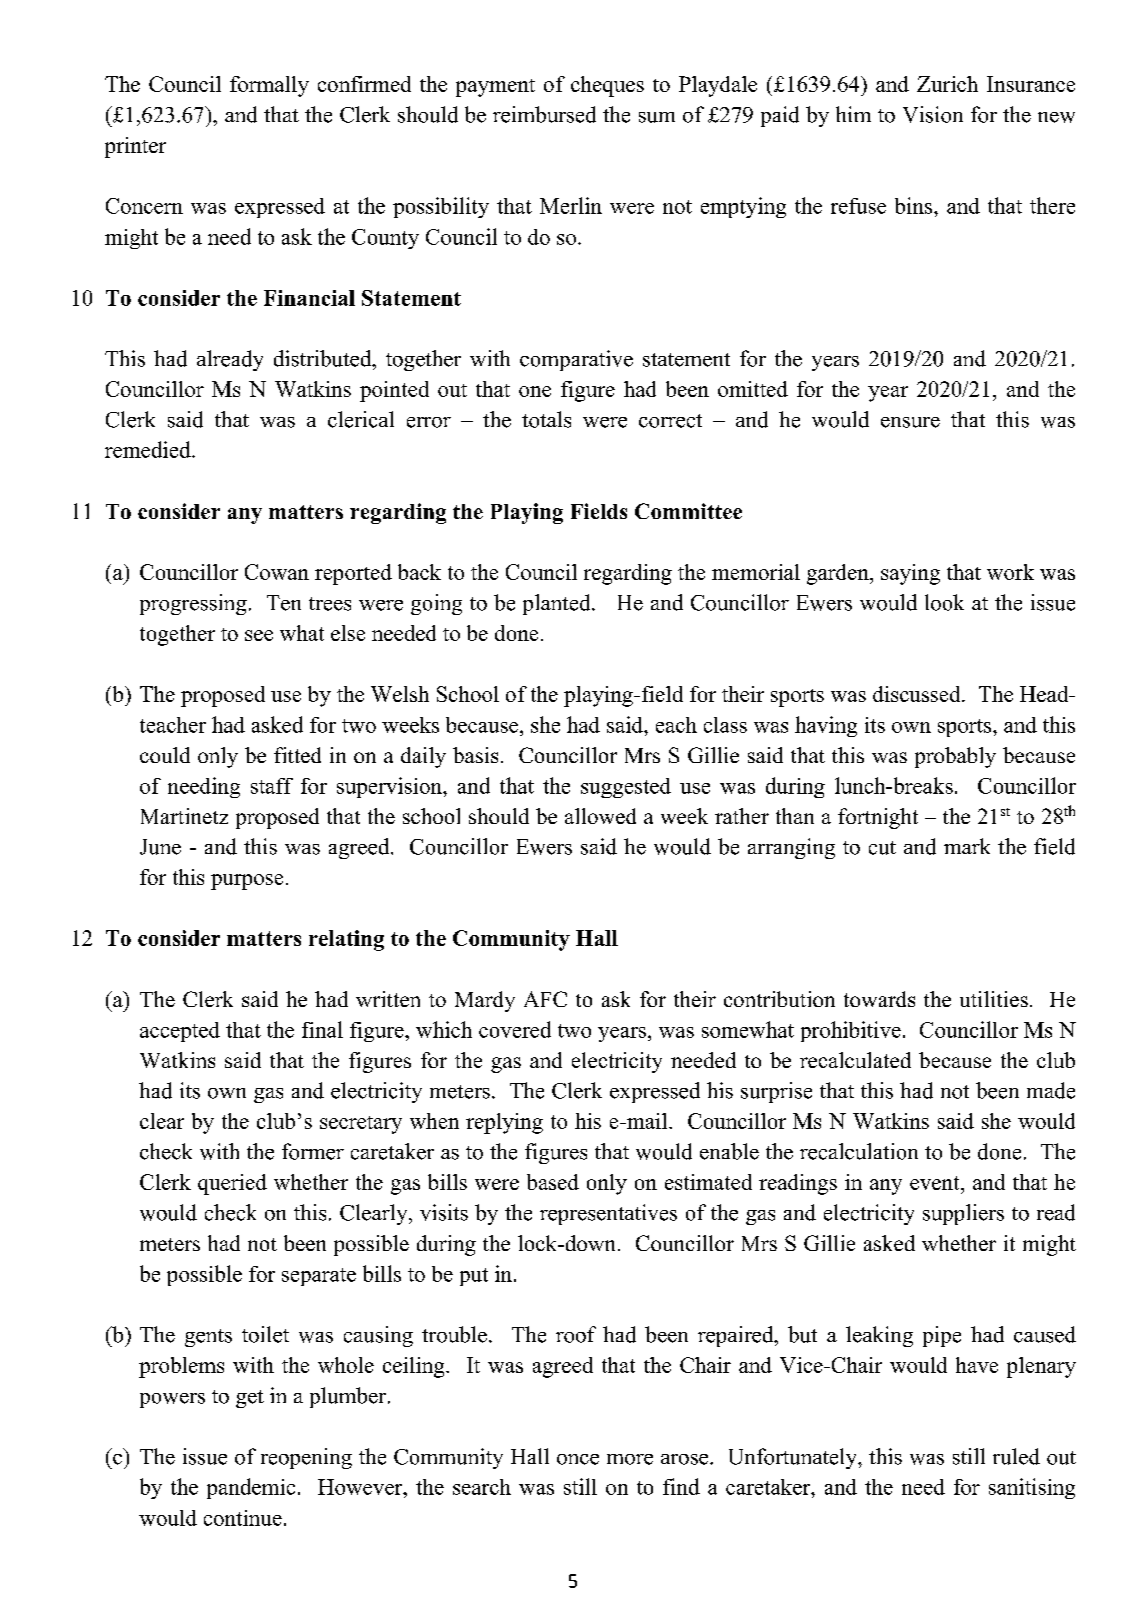  I want to click on utilities, so click(994, 999).
